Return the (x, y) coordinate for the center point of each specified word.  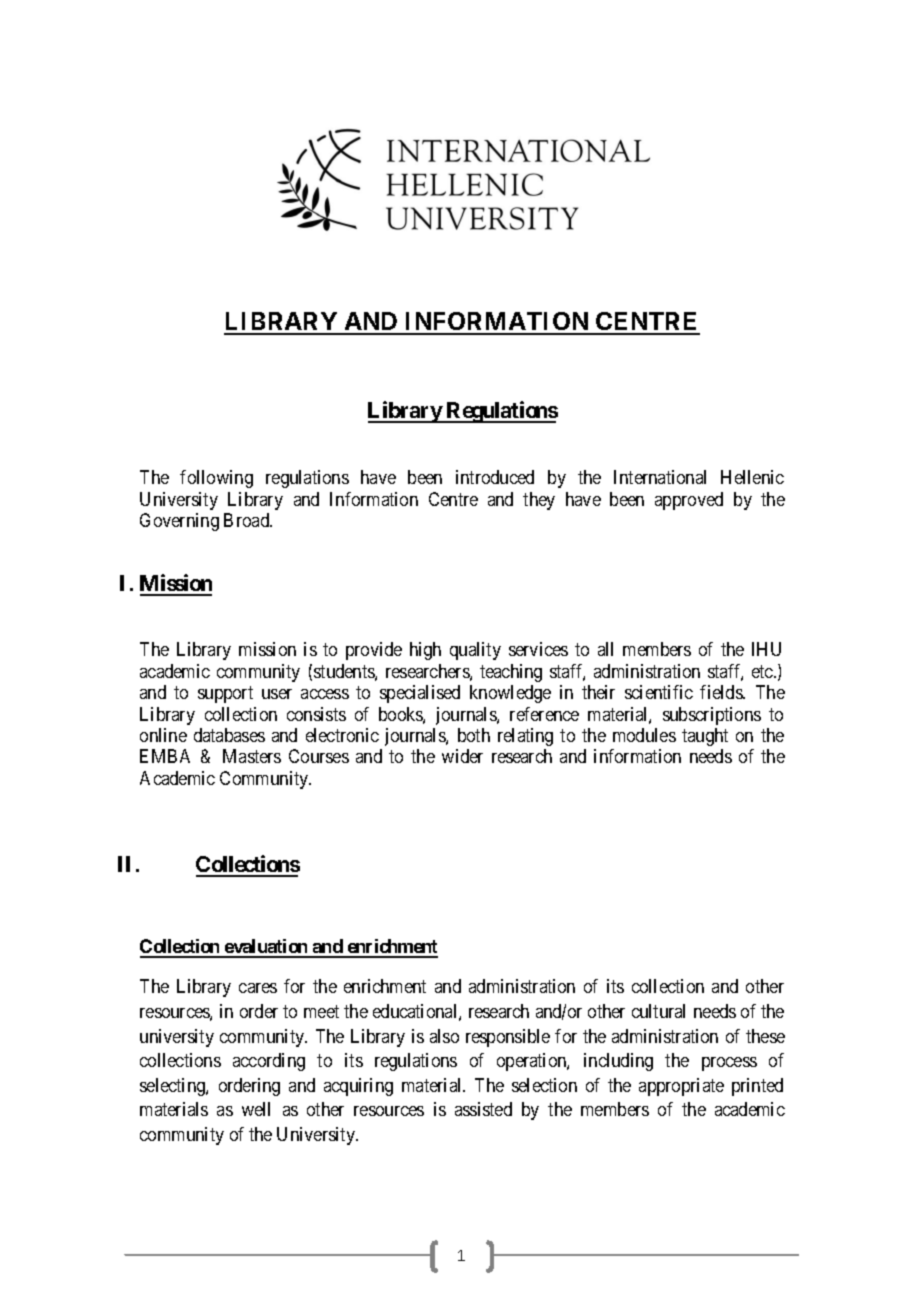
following (216, 479)
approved (689, 501)
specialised (420, 694)
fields (722, 692)
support (225, 694)
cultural (658, 1011)
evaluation (266, 948)
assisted (483, 1109)
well (256, 1109)
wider (462, 756)
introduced (495, 477)
